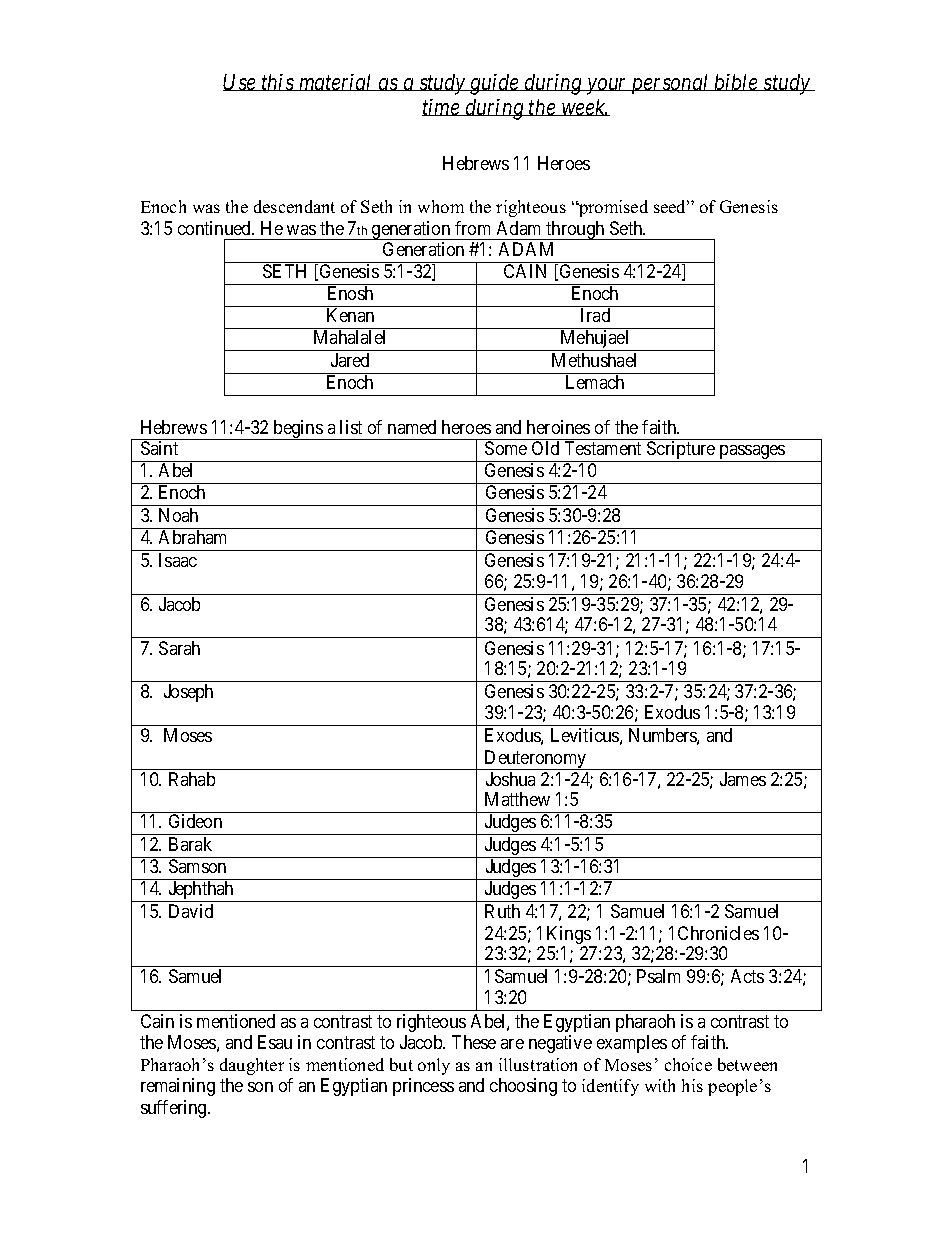 This image has width=952, height=1233. I want to click on James, so click(743, 779).
